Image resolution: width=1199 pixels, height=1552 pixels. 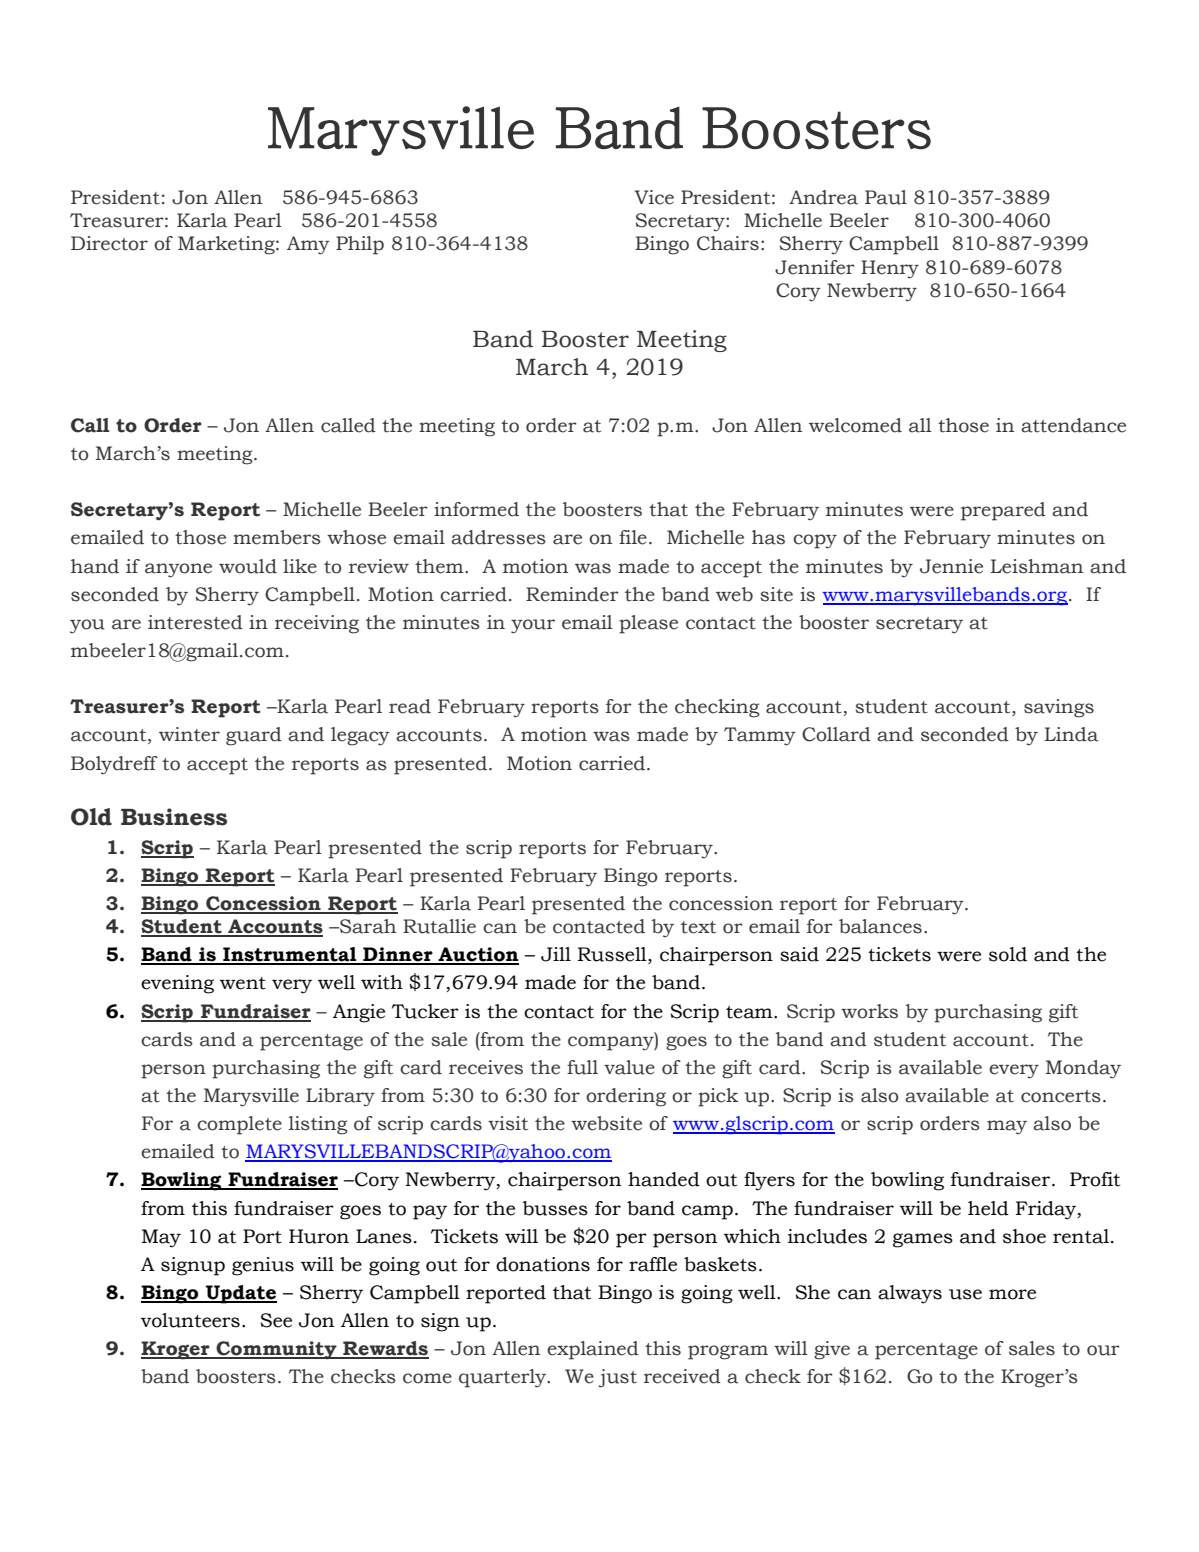 What do you see at coordinates (1061, 1096) in the screenshot?
I see `concerts` at bounding box center [1061, 1096].
